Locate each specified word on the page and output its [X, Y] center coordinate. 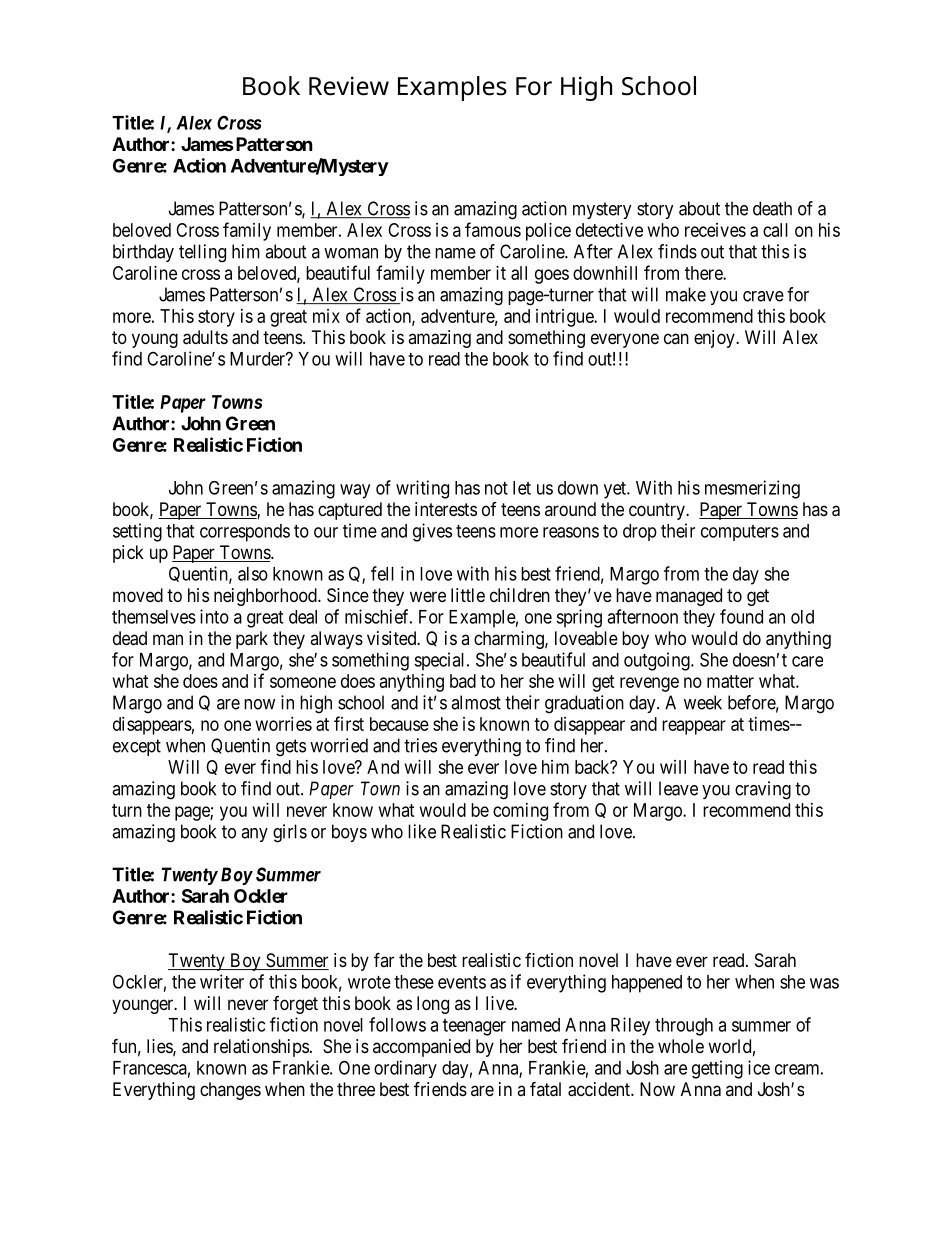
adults [205, 337]
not [496, 488]
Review [349, 86]
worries [284, 724]
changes [230, 1091]
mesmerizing [752, 489]
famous [493, 229]
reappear [694, 727]
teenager [474, 1027]
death [772, 208]
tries [420, 745]
